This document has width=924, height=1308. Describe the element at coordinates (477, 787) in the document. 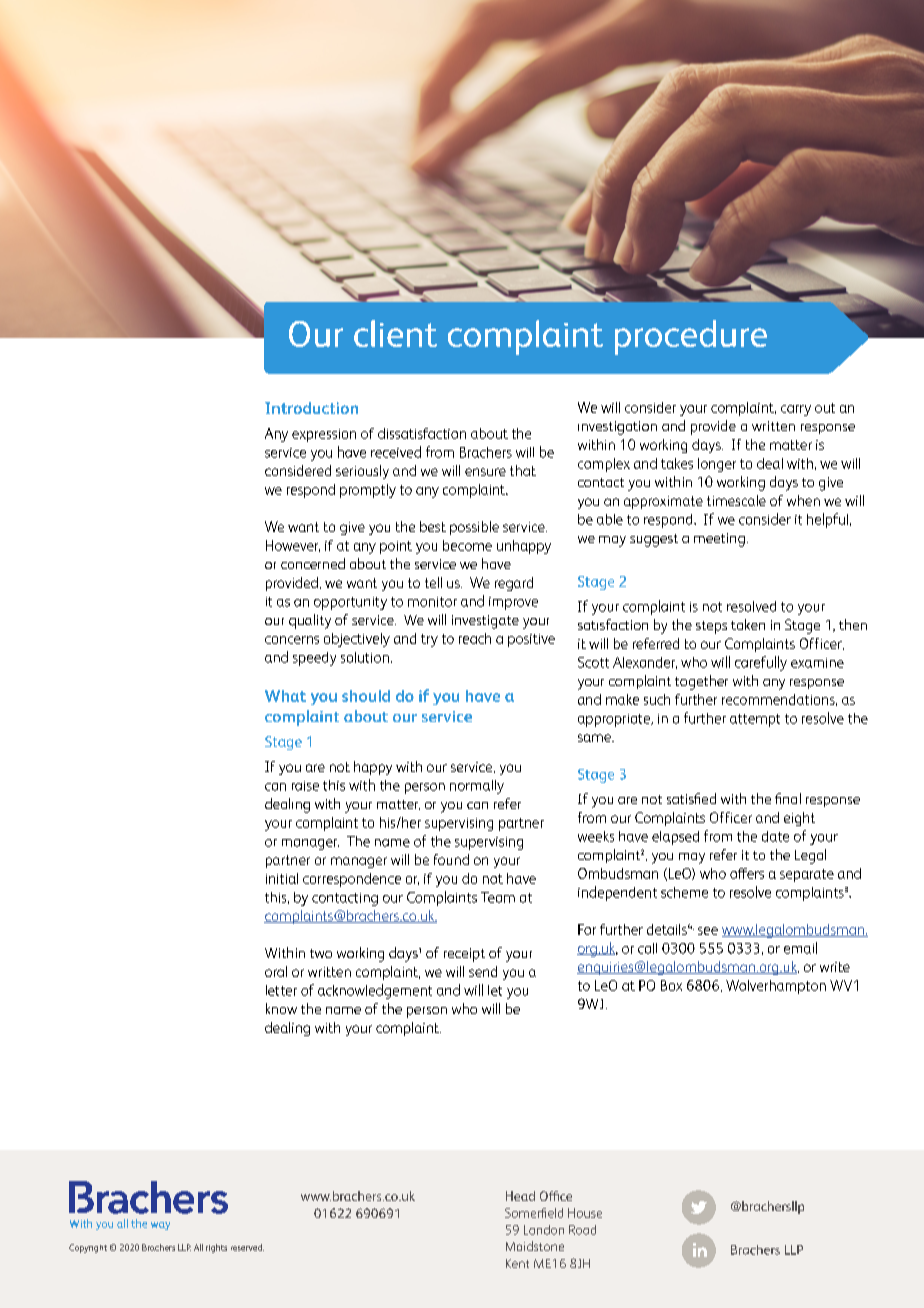

I see `normally` at that location.
